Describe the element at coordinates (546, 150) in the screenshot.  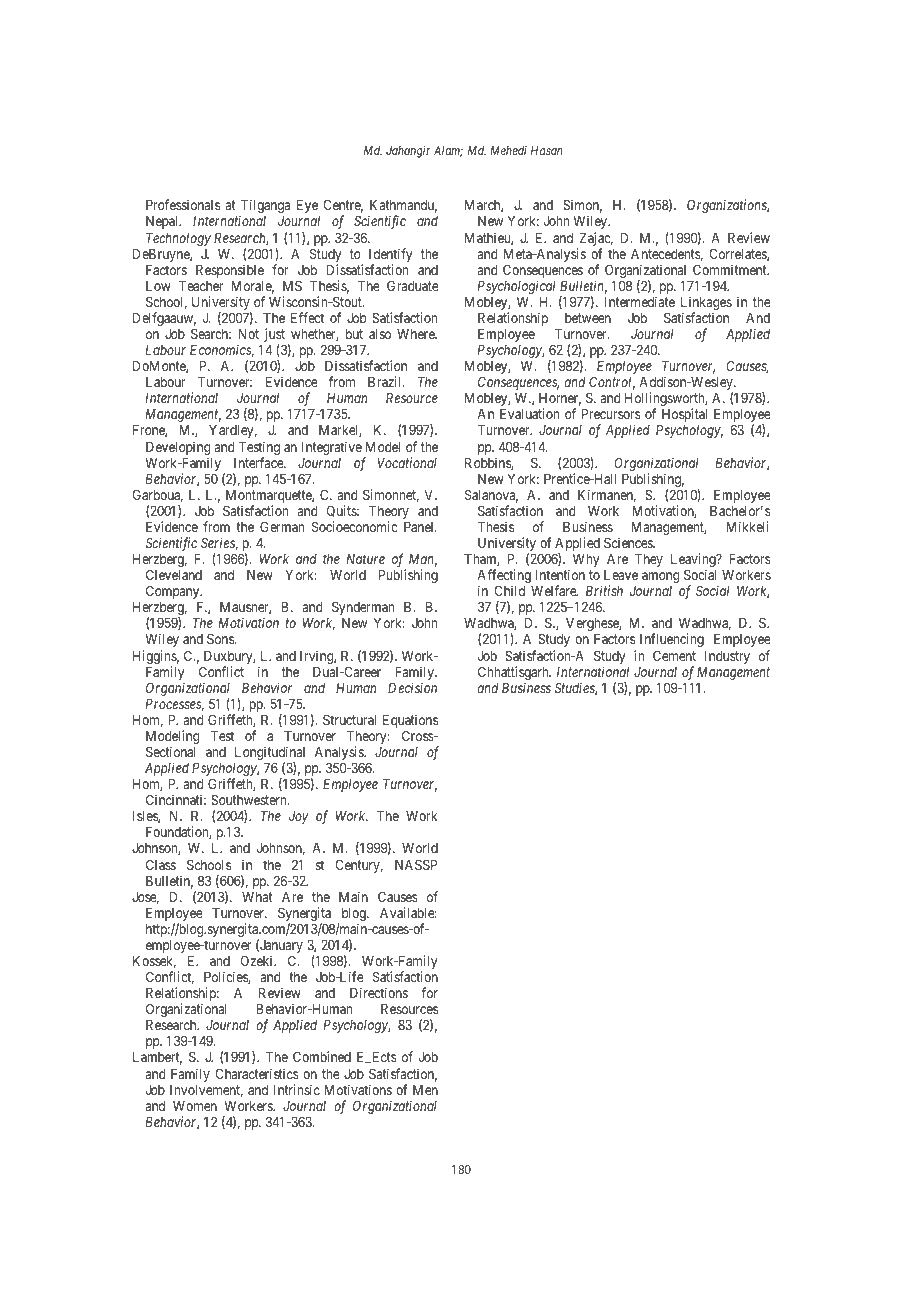
I see `Hasan` at that location.
